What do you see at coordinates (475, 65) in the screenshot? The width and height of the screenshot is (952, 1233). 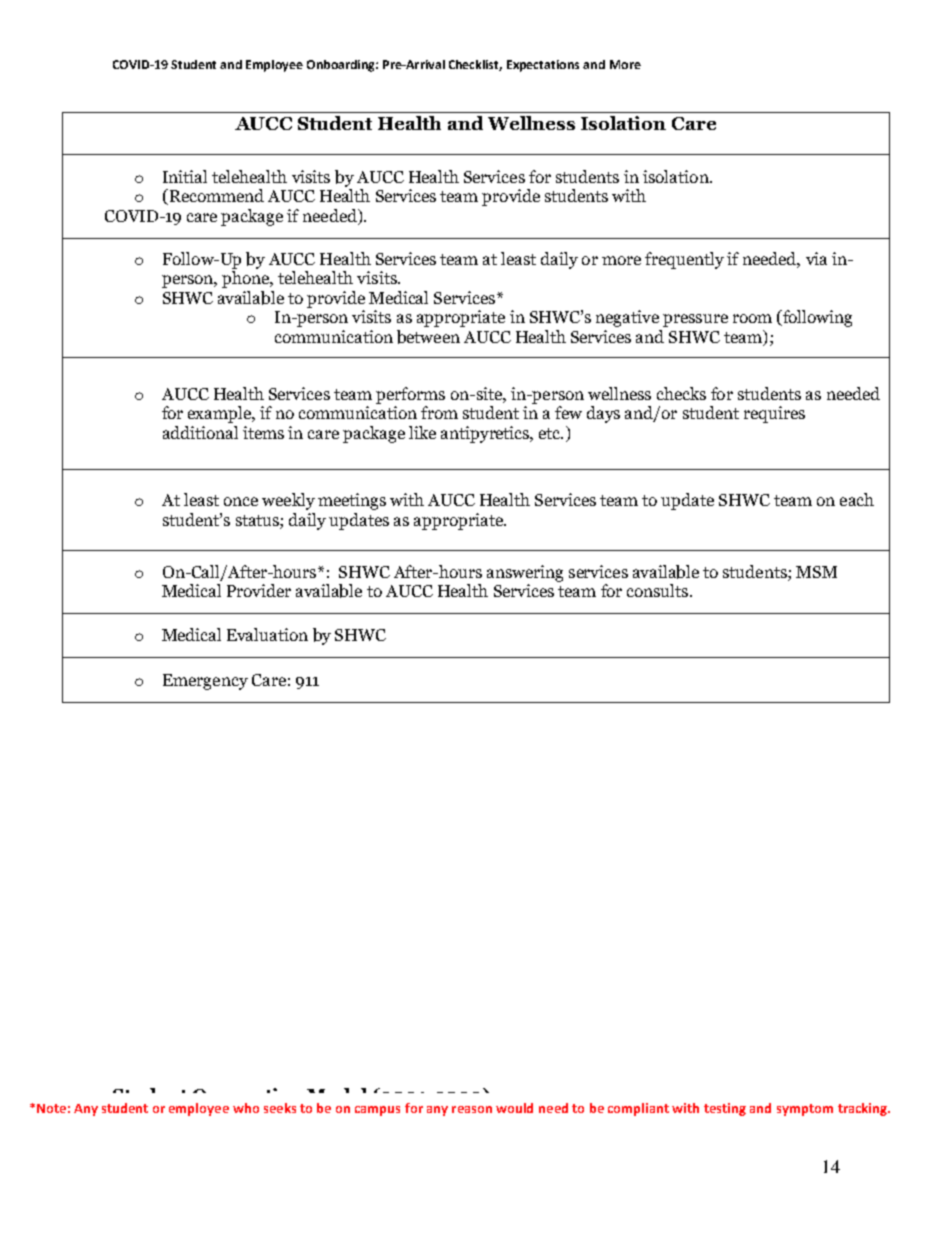 I see `Checklist` at bounding box center [475, 65].
